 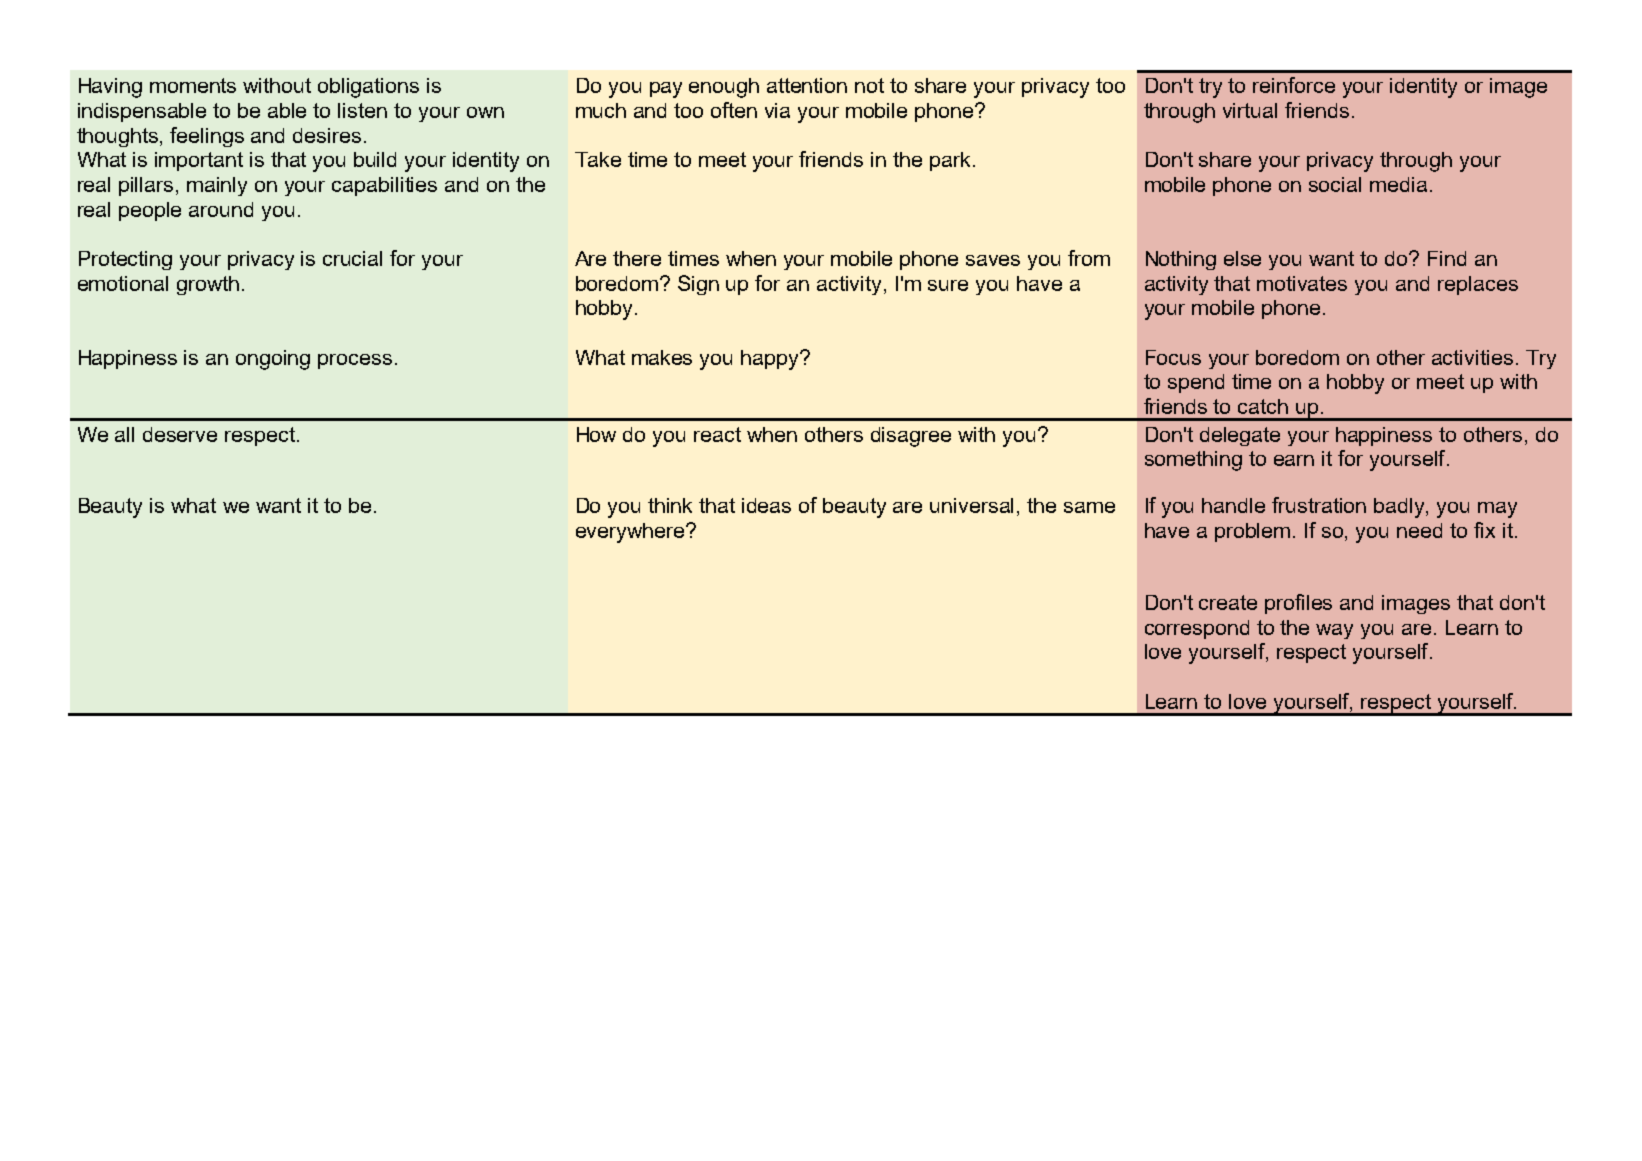 I want to click on ongoing, so click(x=273, y=360).
